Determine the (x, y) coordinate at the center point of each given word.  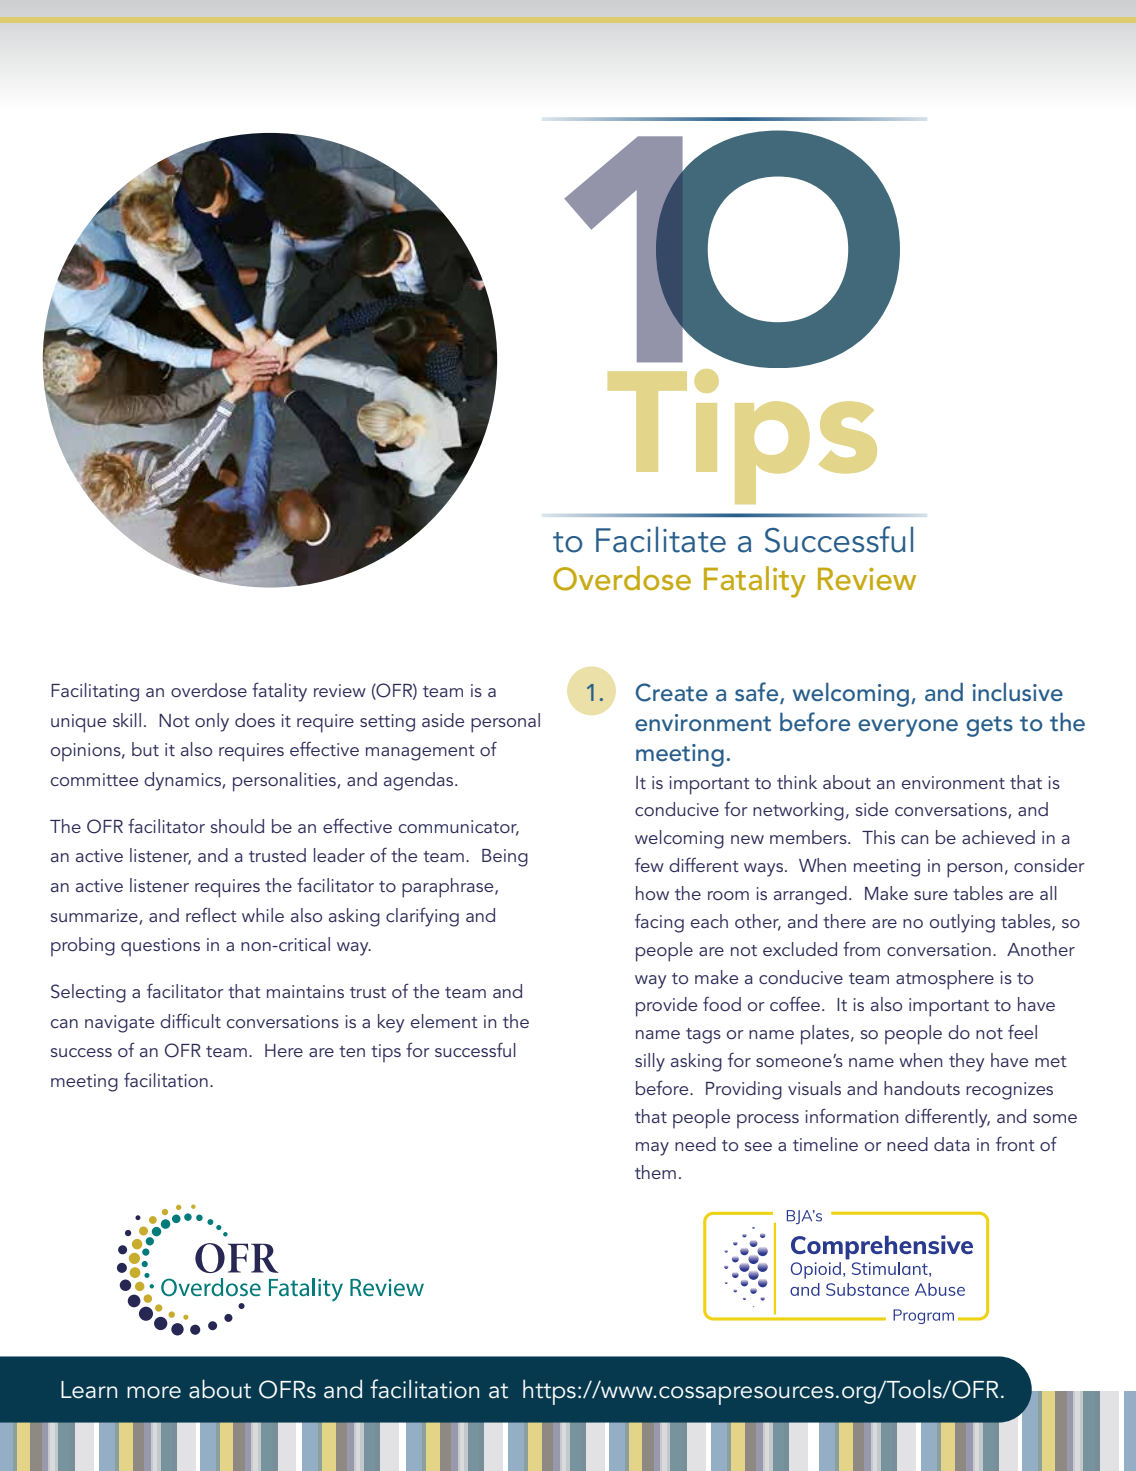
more (154, 1392)
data (952, 1144)
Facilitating (95, 692)
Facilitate (661, 540)
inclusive (1017, 692)
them (655, 1172)
